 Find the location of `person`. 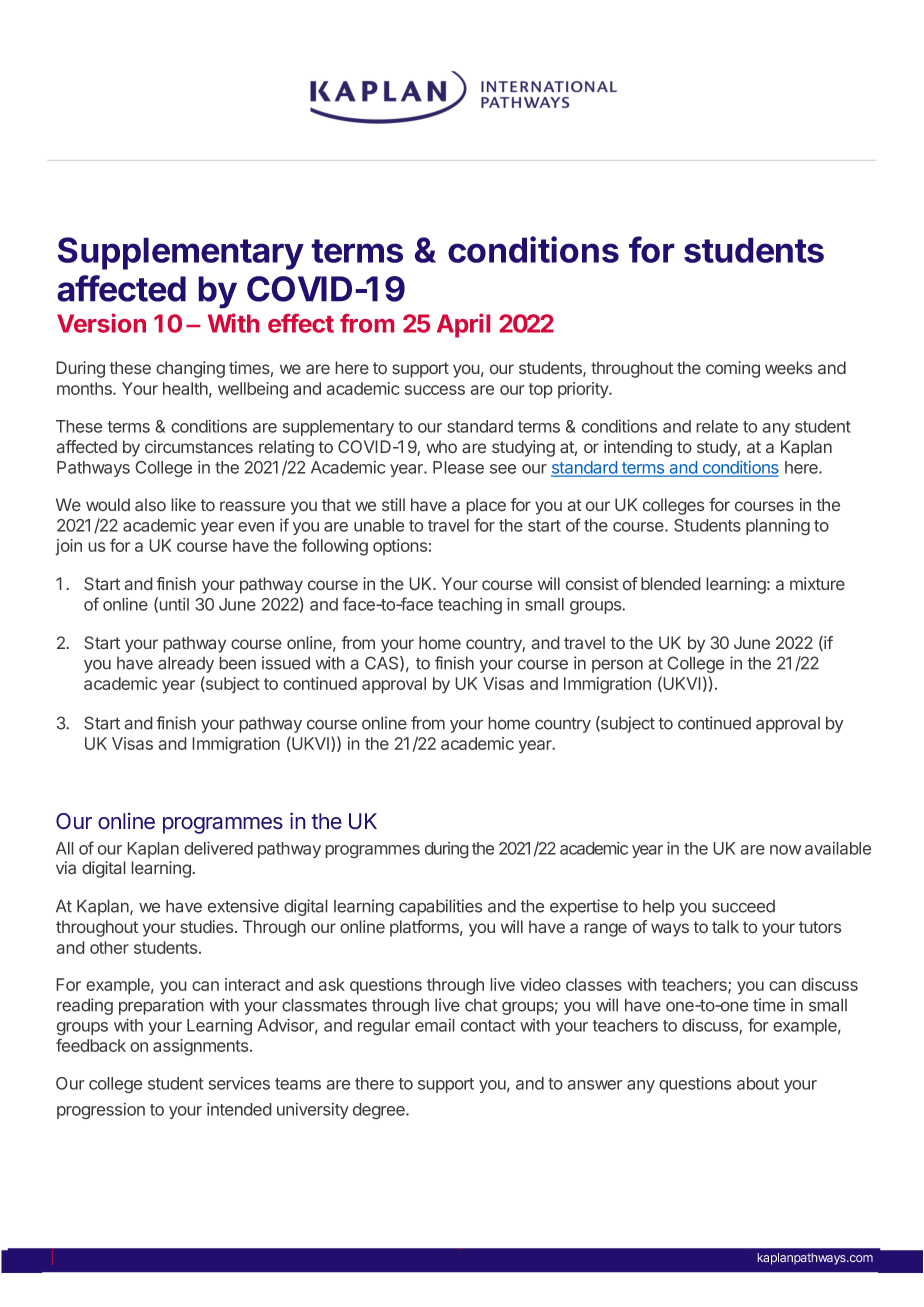

person is located at coordinates (617, 666).
